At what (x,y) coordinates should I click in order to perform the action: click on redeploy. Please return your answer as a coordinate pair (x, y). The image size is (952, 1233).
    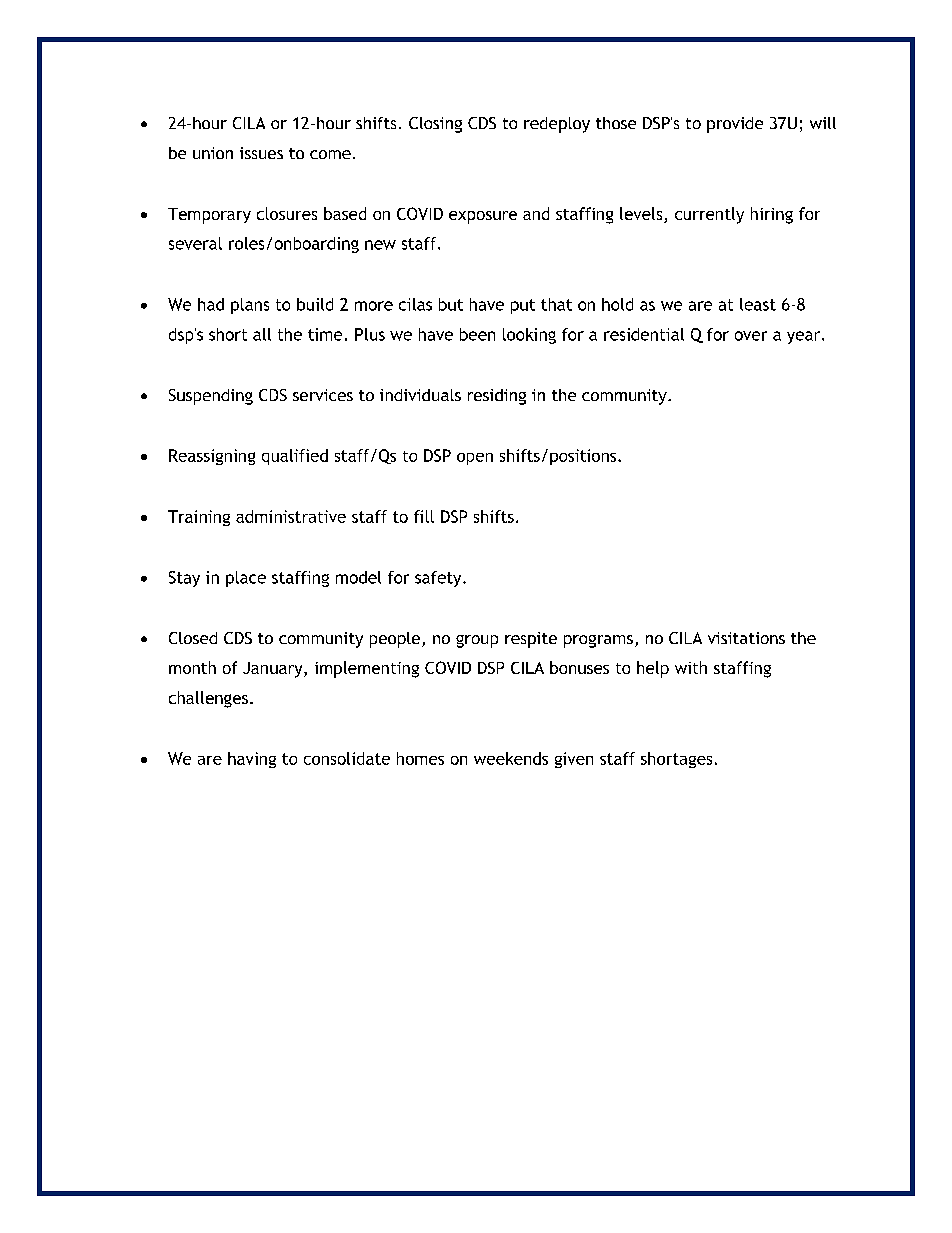
    Looking at the image, I should click on (557, 125).
